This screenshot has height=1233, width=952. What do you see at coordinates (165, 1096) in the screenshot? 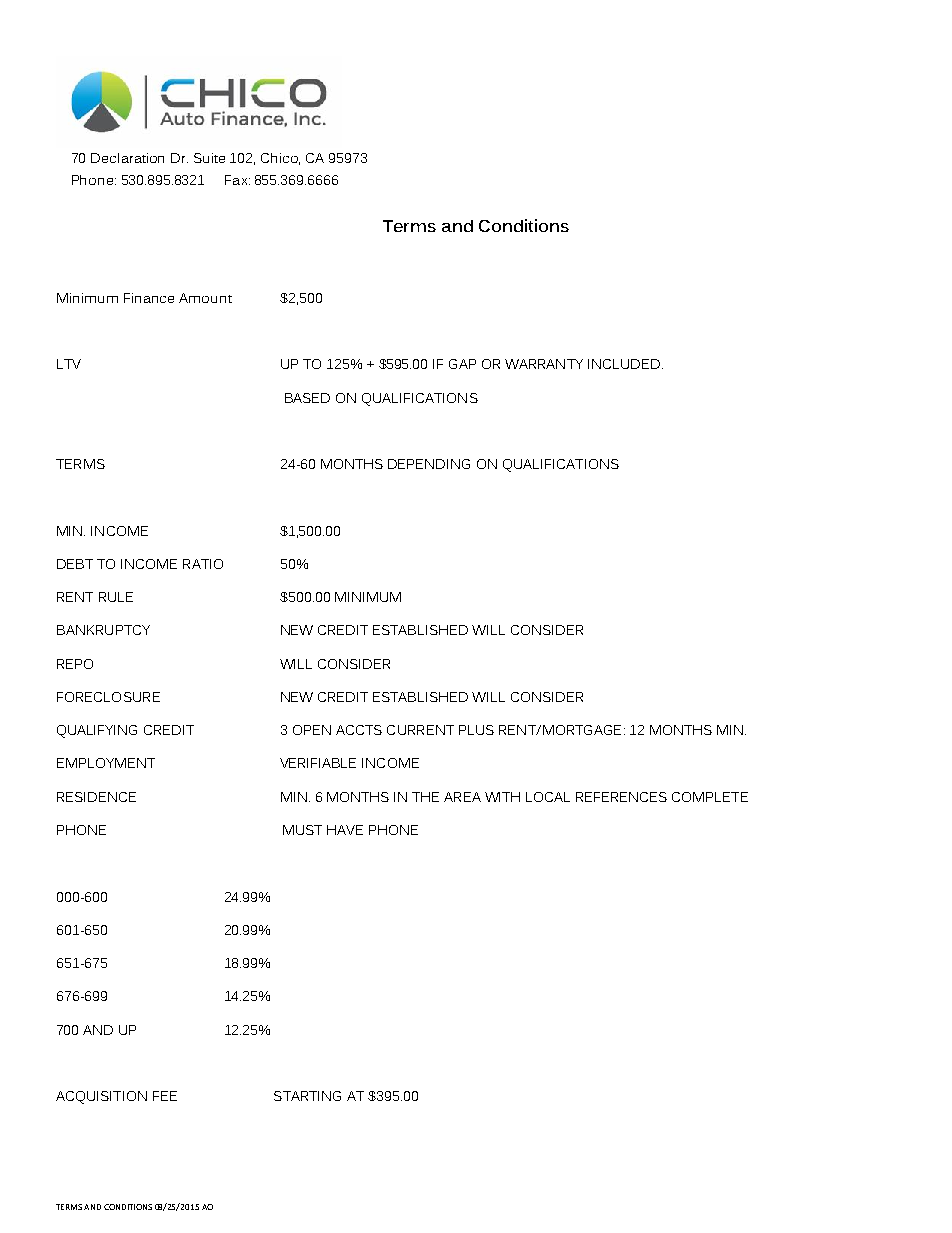
I see `FEE` at bounding box center [165, 1096].
